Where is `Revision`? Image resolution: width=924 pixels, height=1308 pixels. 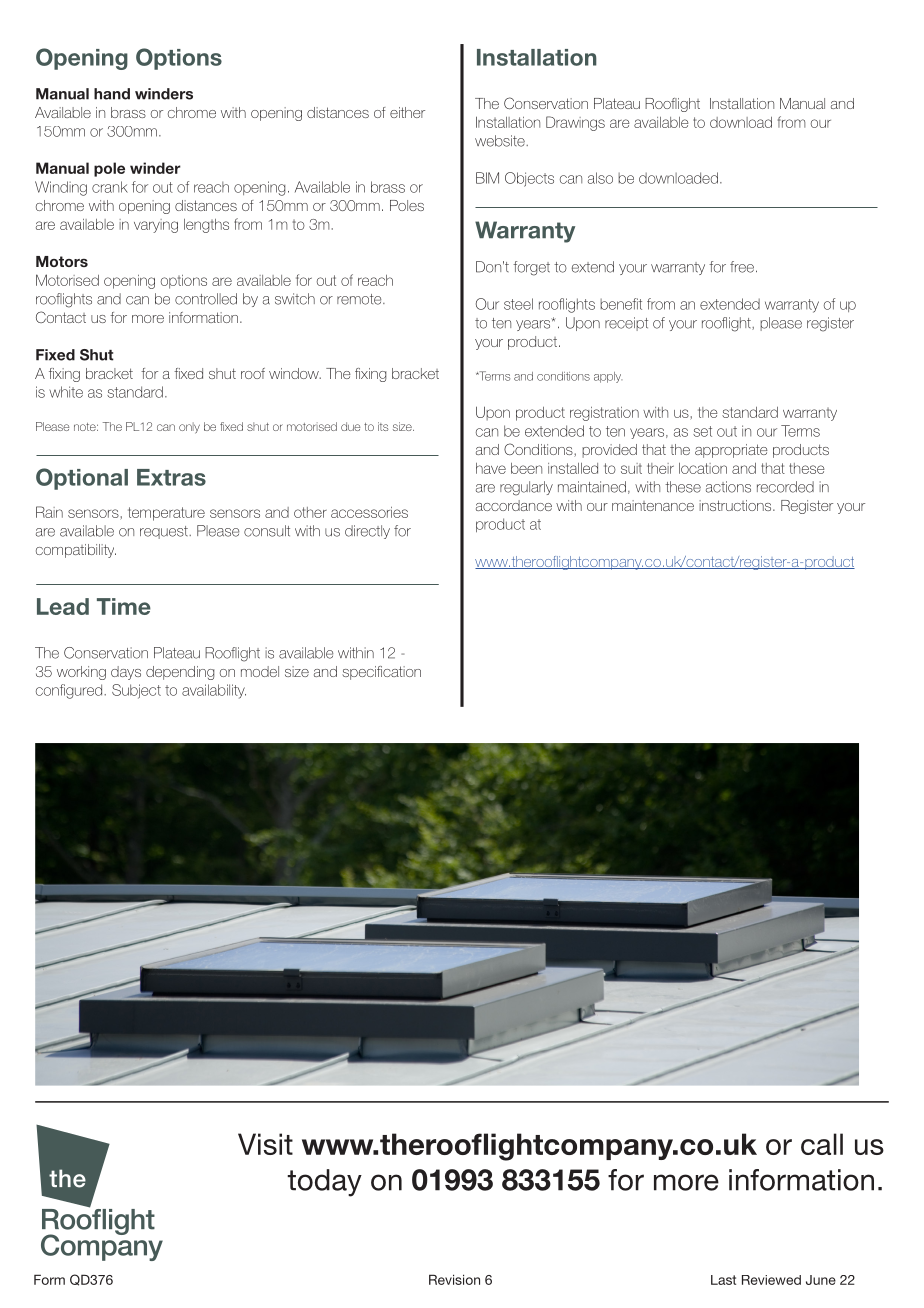 Revision is located at coordinates (454, 1279).
